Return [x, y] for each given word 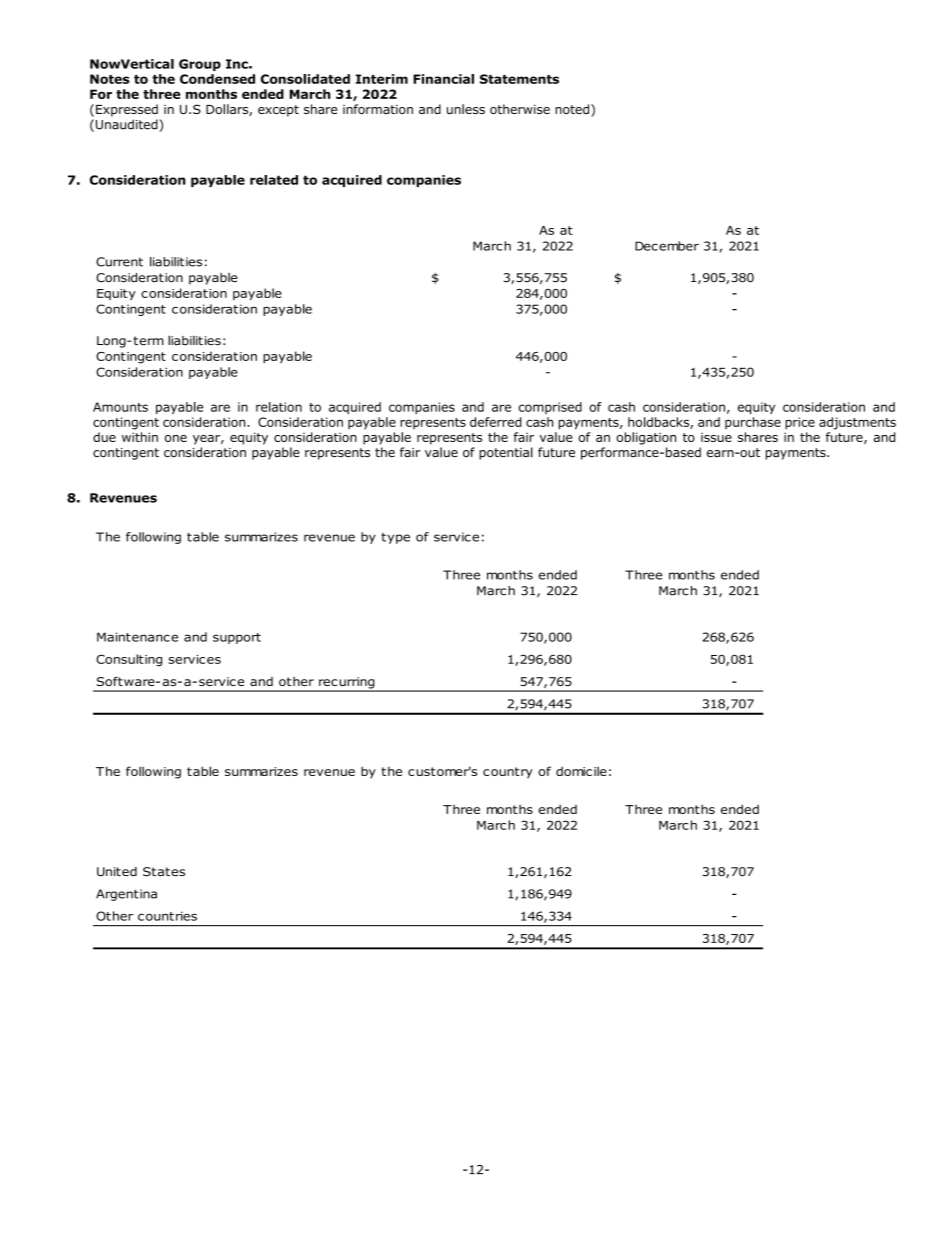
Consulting [129, 660]
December [667, 246]
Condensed [217, 79]
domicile [581, 771]
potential [506, 453]
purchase [753, 423]
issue [716, 437]
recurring [347, 684]
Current [119, 262]
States [164, 872]
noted [573, 110]
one [176, 438]
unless [466, 109]
